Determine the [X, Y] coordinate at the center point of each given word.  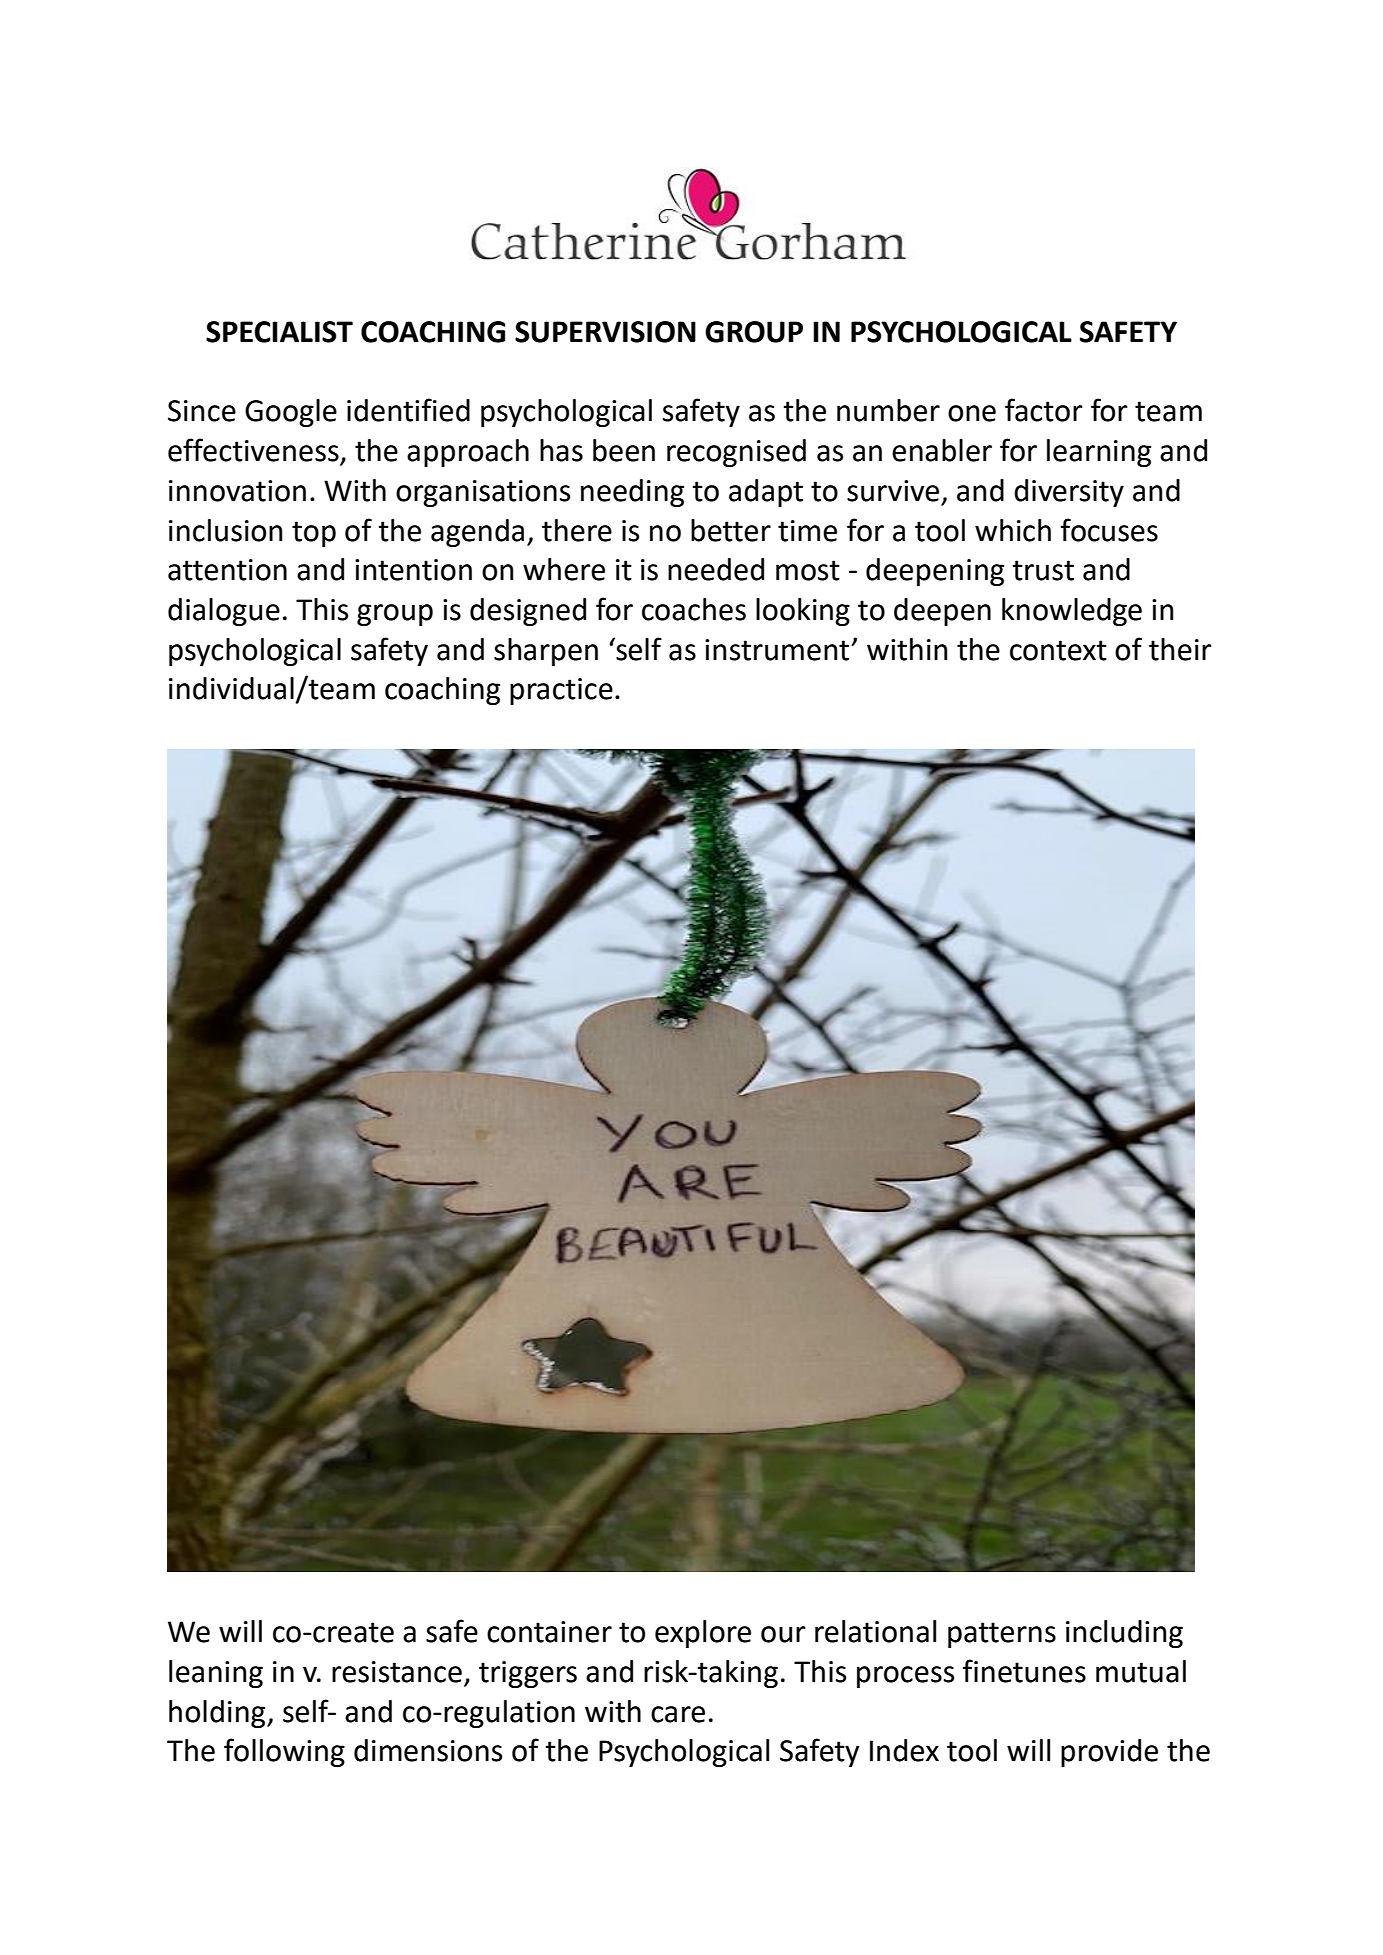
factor [1044, 410]
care [678, 1714]
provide [1109, 1753]
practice [561, 691]
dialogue [224, 612]
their [1180, 649]
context [1058, 650]
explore [703, 1634]
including [1124, 1634]
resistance [397, 1672]
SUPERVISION [605, 332]
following [284, 1752]
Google [291, 413]
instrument [778, 650]
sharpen [546, 652]
